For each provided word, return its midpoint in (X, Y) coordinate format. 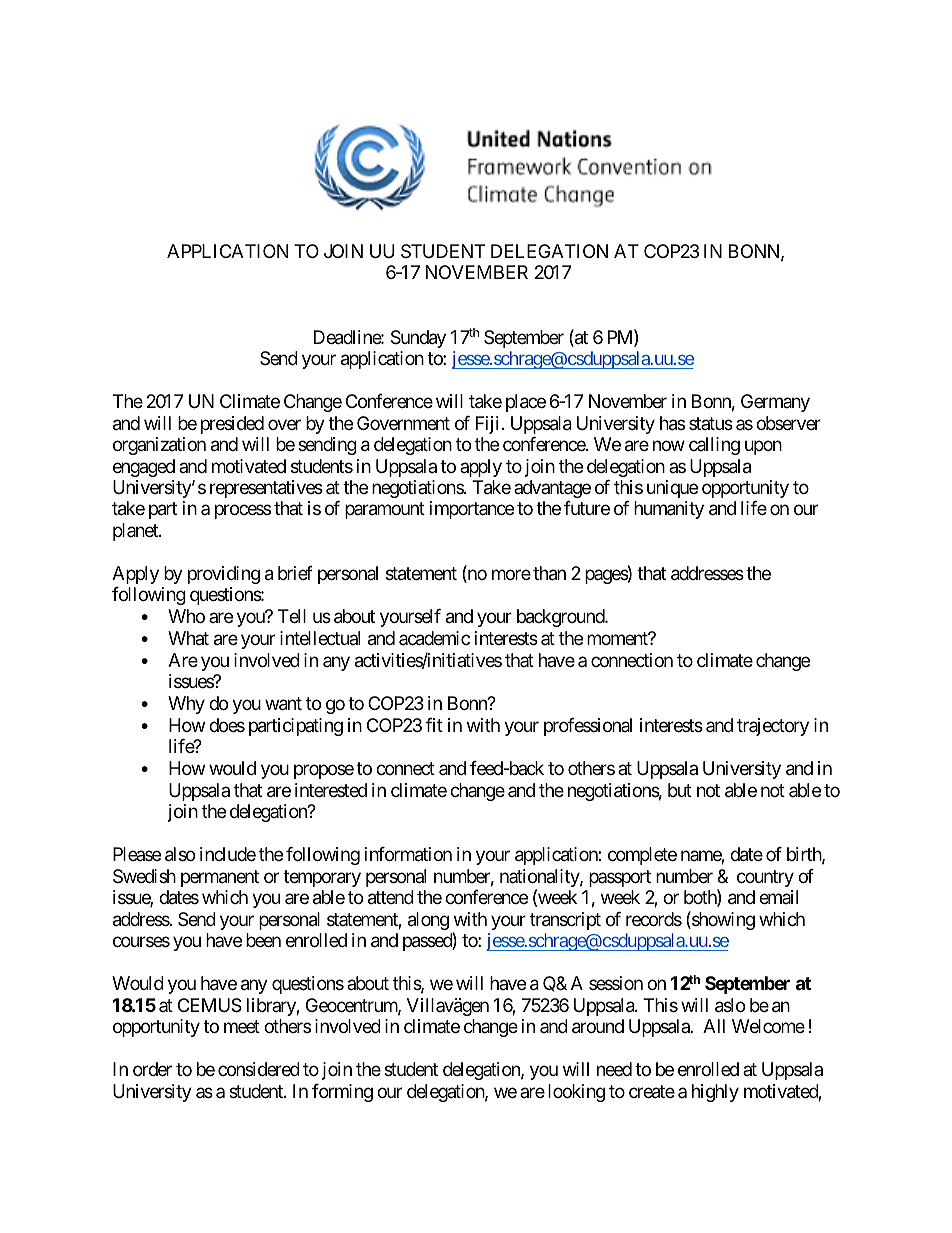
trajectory (773, 727)
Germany (775, 403)
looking (576, 1093)
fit (434, 725)
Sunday (418, 339)
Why (186, 705)
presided (232, 425)
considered (259, 1069)
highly (715, 1093)
